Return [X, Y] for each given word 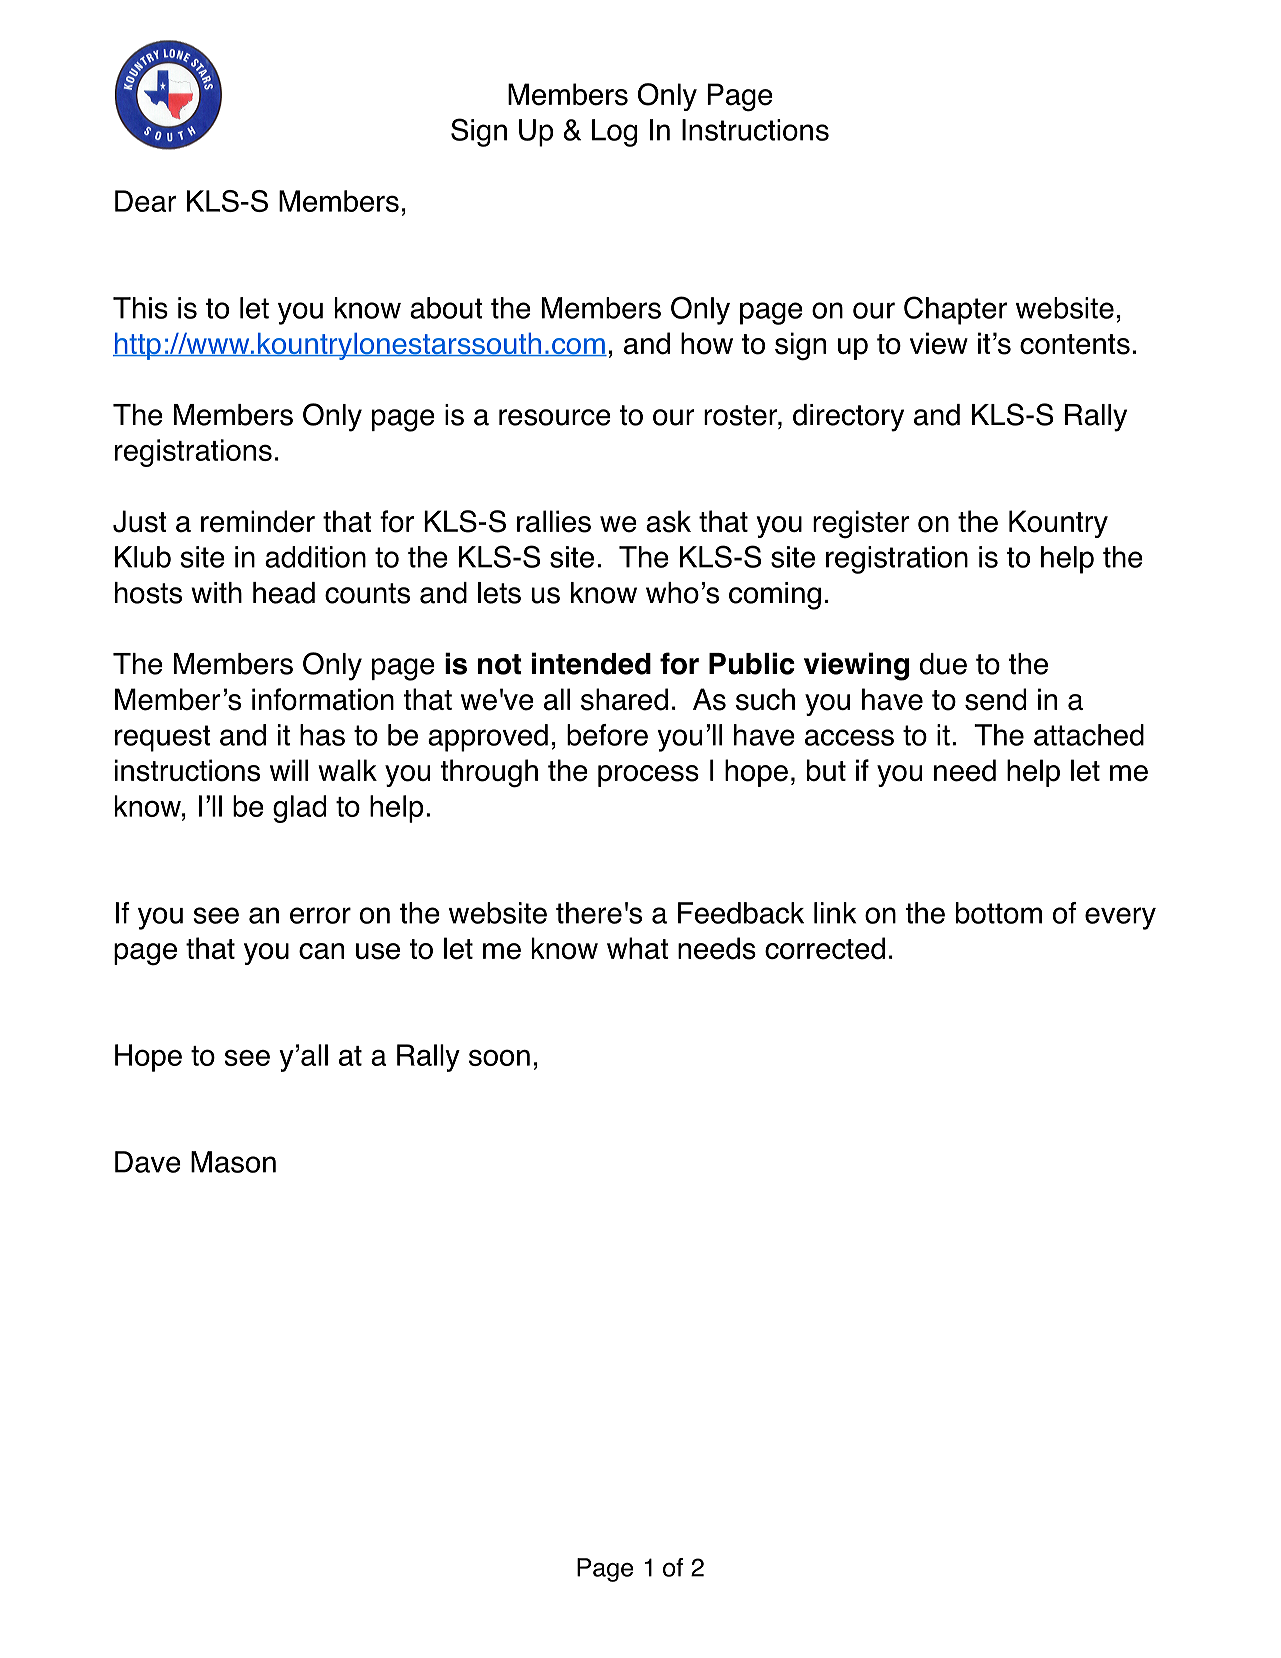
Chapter [955, 310]
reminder [258, 521]
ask [668, 521]
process [648, 776]
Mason [233, 1162]
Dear [145, 201]
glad [299, 809]
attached [1089, 735]
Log [614, 133]
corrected [825, 948]
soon [499, 1057]
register [861, 524]
